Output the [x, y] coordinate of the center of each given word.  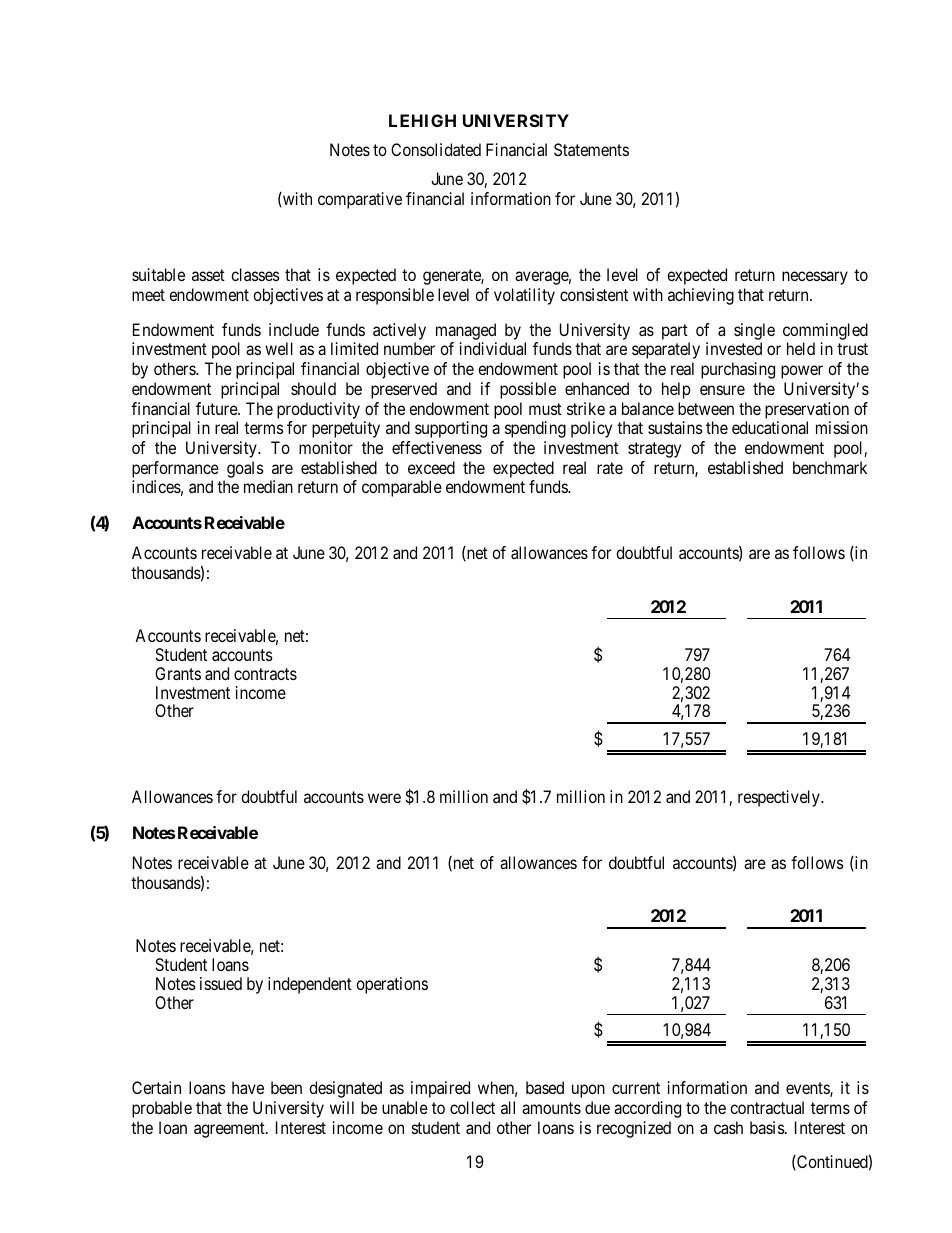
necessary [815, 278]
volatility [524, 296]
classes [255, 274]
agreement [230, 1130]
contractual [767, 1107]
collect [472, 1107]
